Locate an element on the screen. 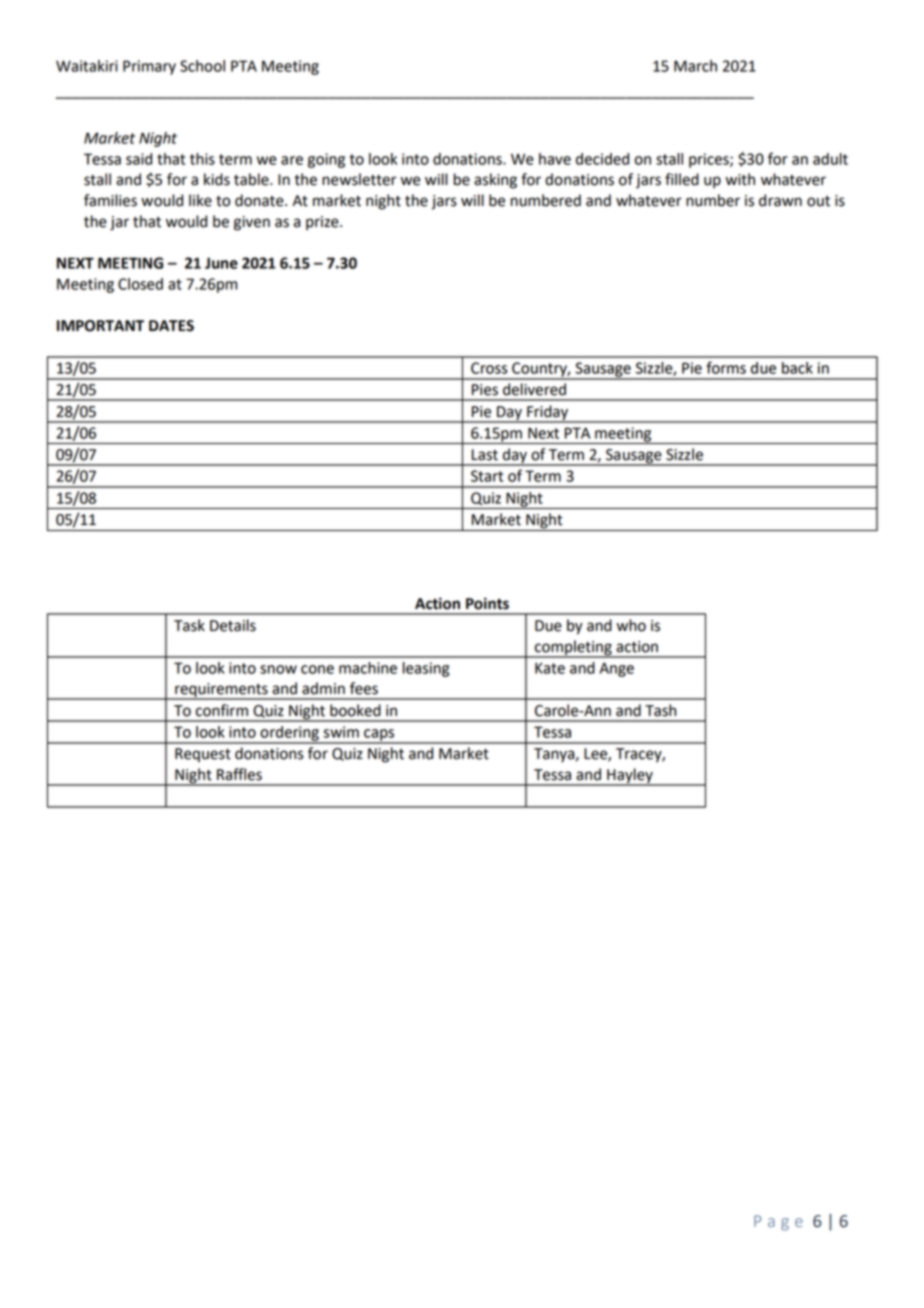 The image size is (924, 1308). School is located at coordinates (202, 66).
